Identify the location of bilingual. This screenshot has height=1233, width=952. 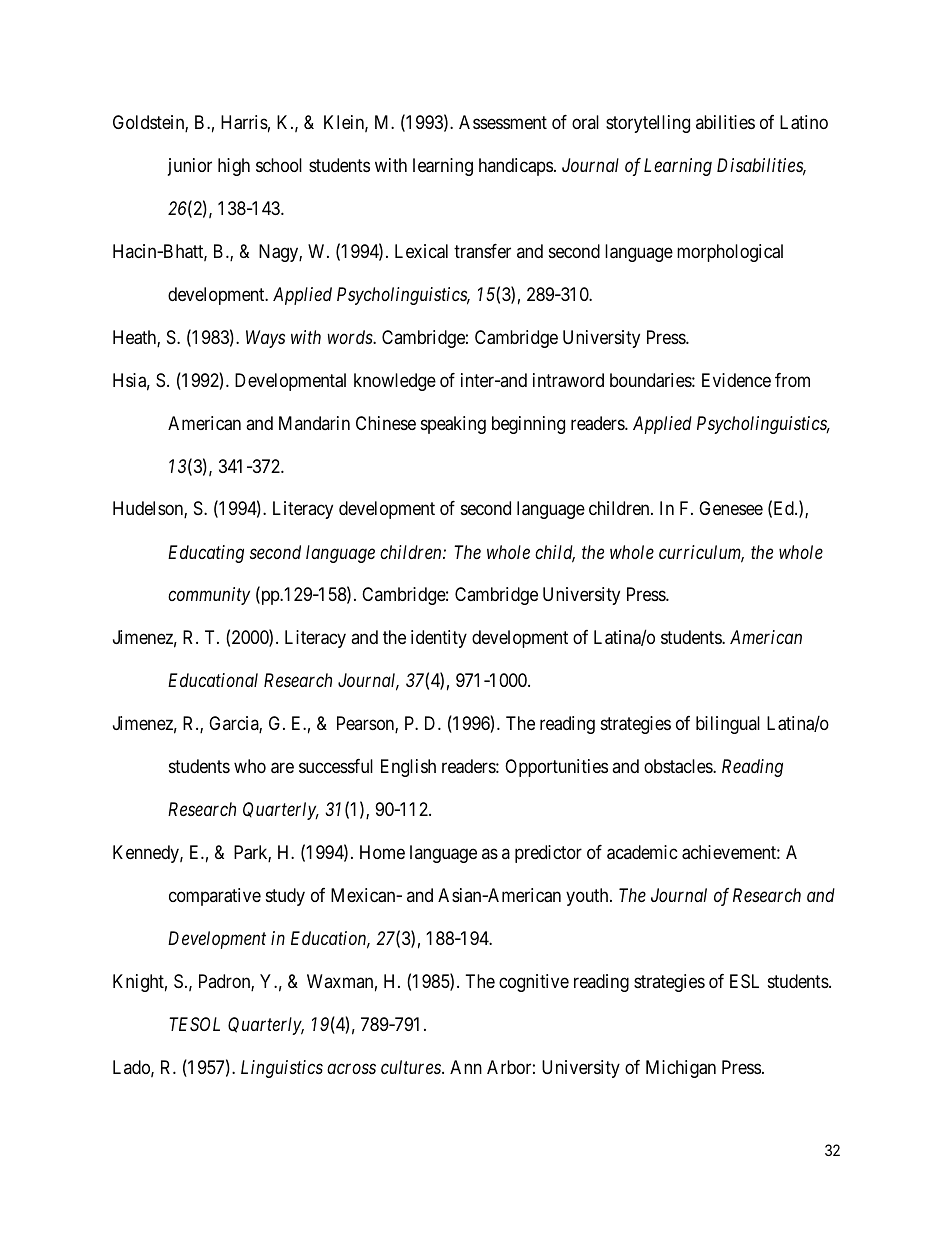
(728, 725).
